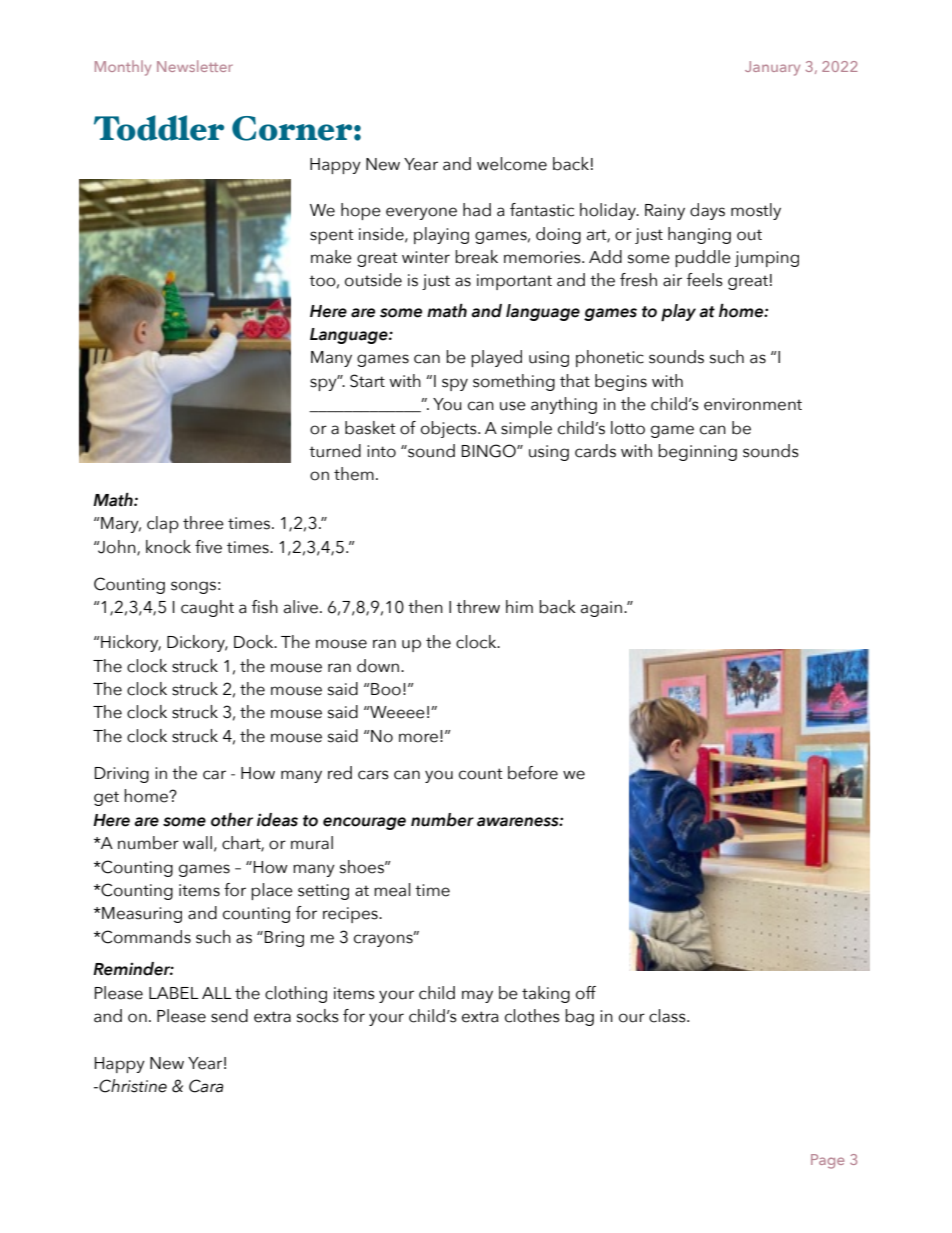 Image resolution: width=952 pixels, height=1233 pixels. What do you see at coordinates (603, 609) in the document?
I see `again` at bounding box center [603, 609].
